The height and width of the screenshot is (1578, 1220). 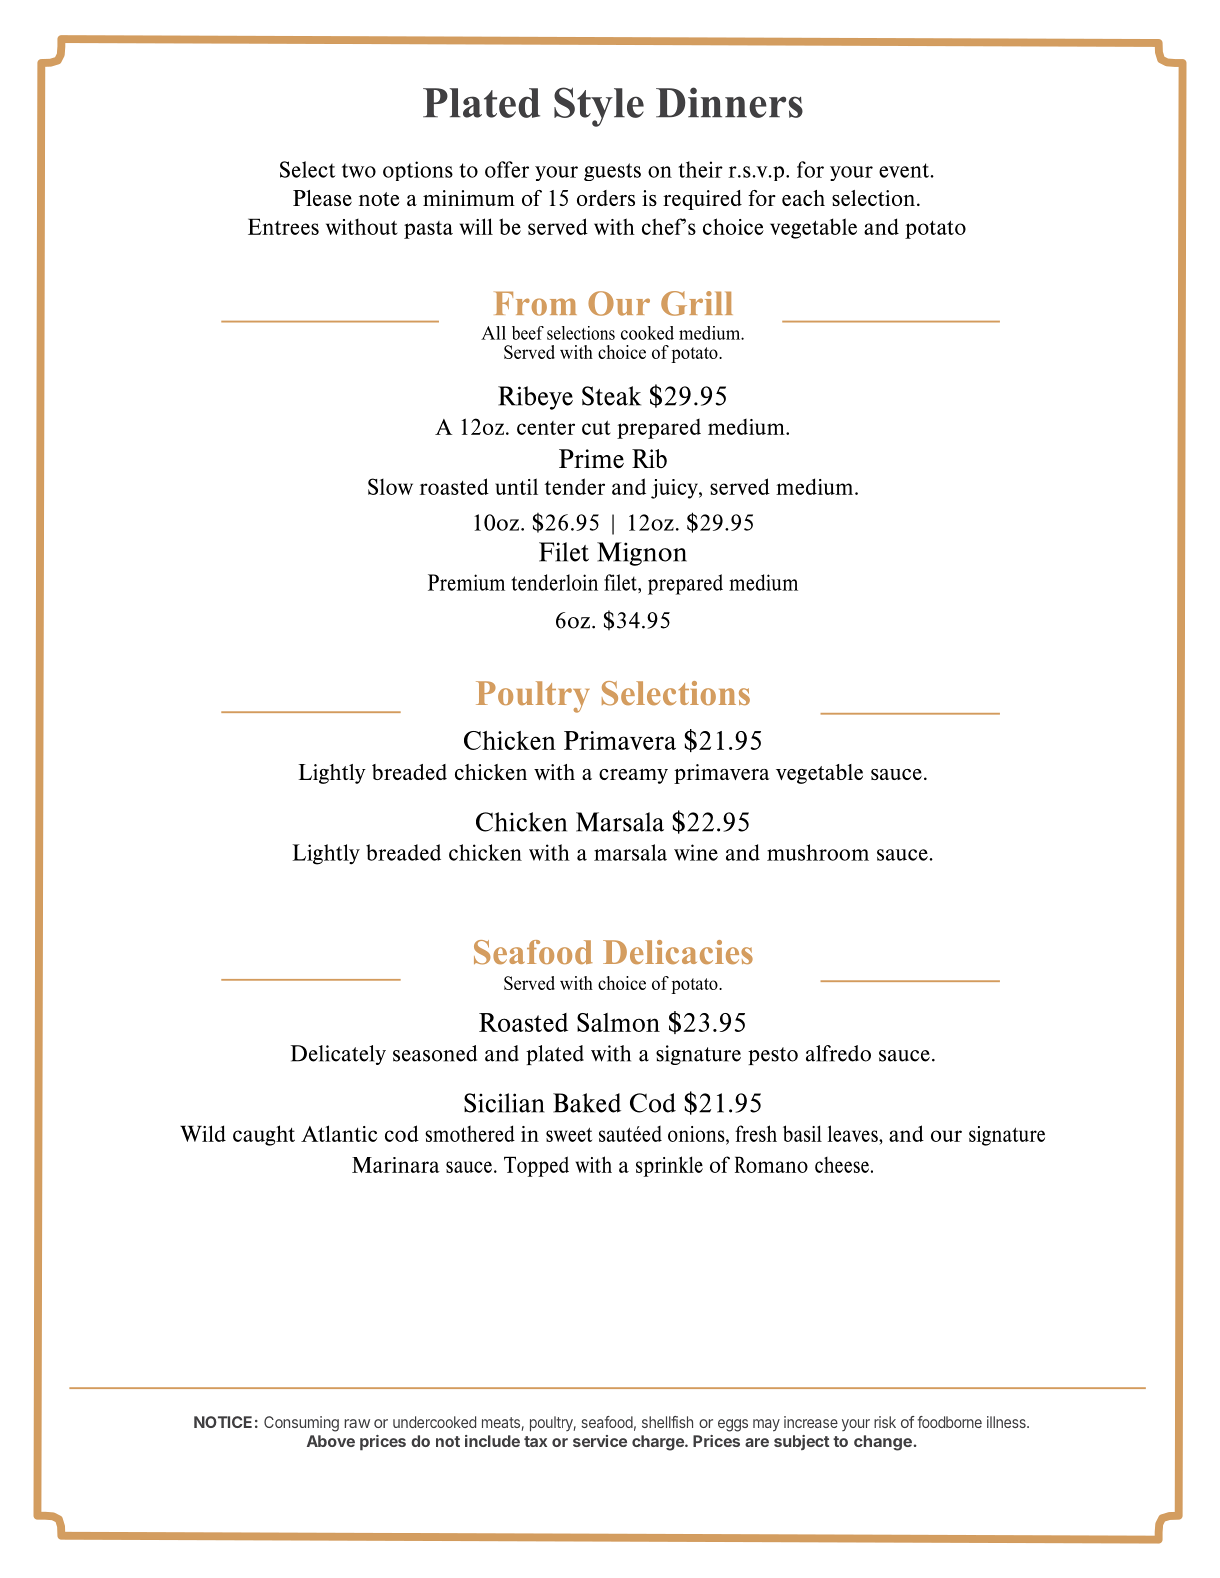 What do you see at coordinates (301, 1424) in the screenshot?
I see `Consuming` at bounding box center [301, 1424].
